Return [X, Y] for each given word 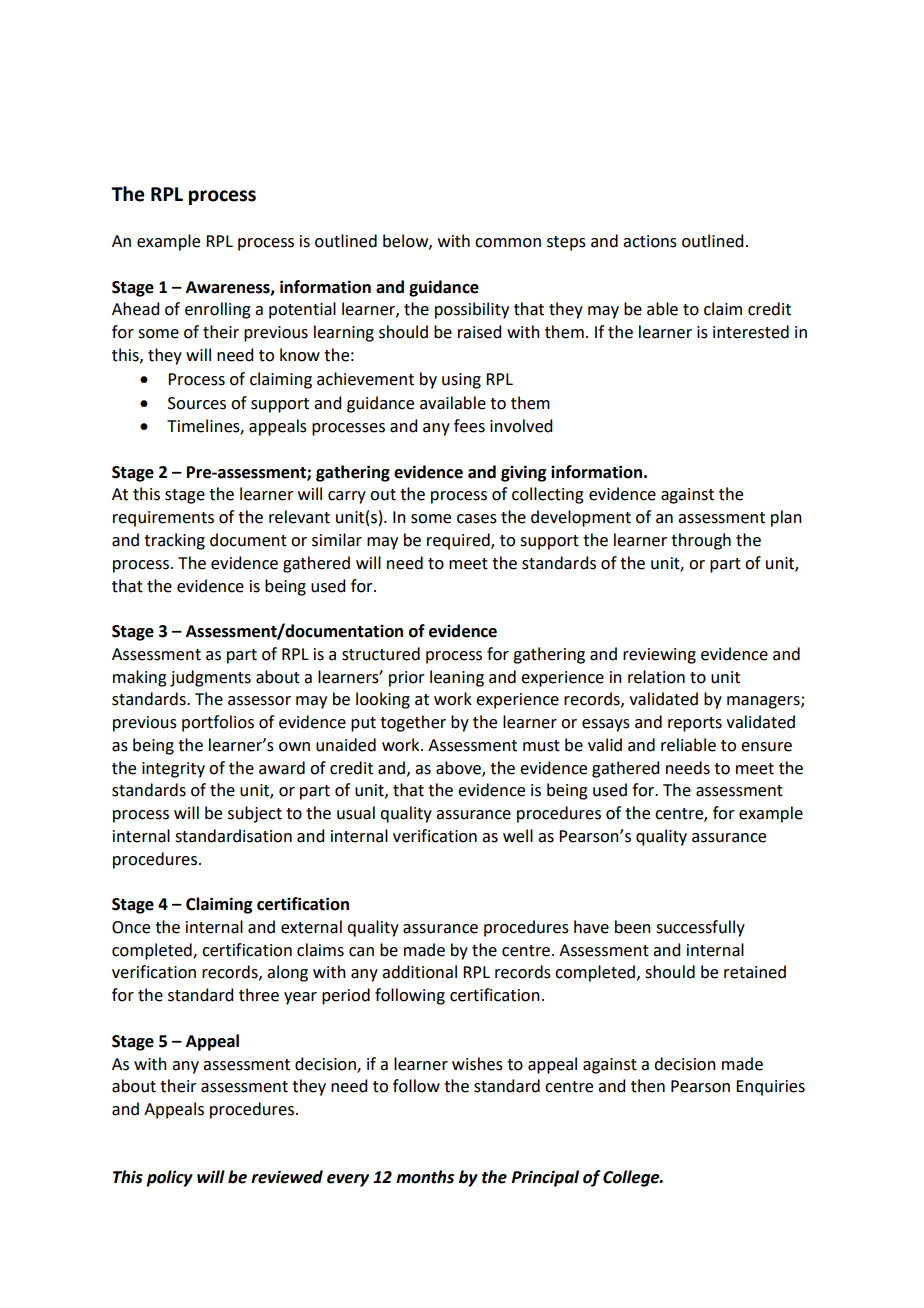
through [701, 541]
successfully [700, 928]
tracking [174, 541]
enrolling [218, 310]
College [632, 1178]
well [518, 836]
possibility [472, 310]
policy [169, 1178]
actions [650, 241]
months [425, 1177]
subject [255, 814]
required [459, 541]
